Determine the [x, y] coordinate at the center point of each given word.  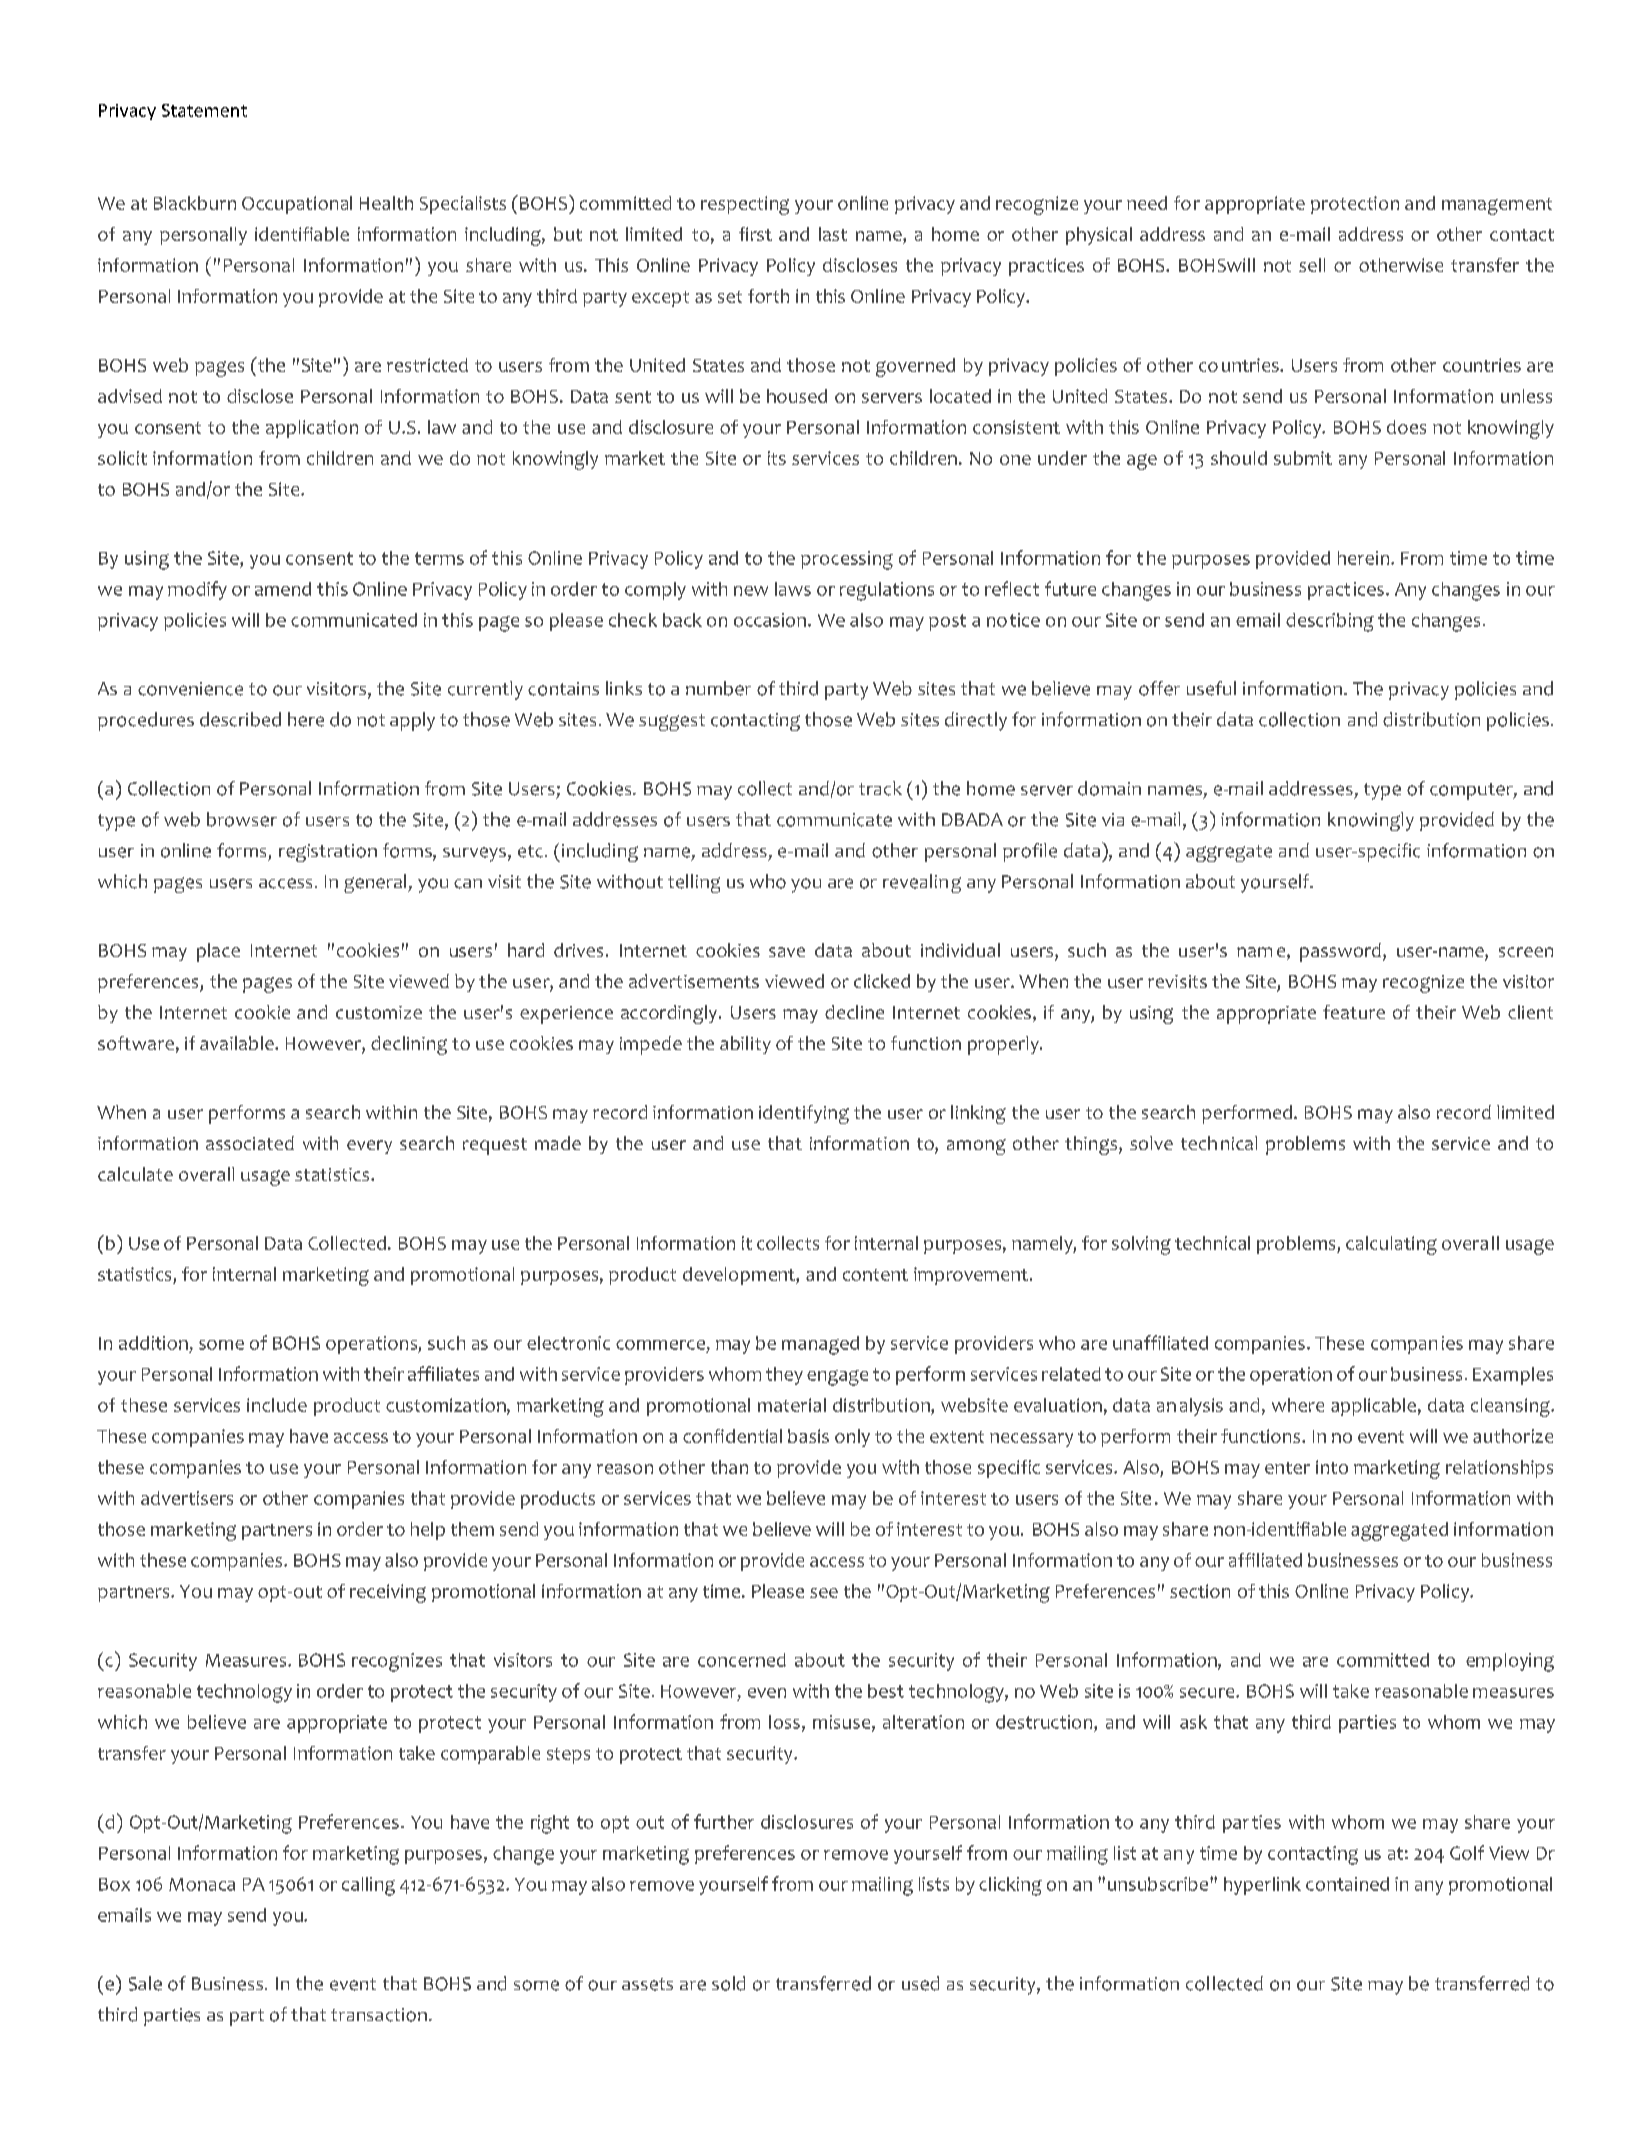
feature [1354, 1012]
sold [728, 1983]
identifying [804, 1114]
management [1497, 206]
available [238, 1043]
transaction [379, 2015]
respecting [745, 205]
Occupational [297, 205]
